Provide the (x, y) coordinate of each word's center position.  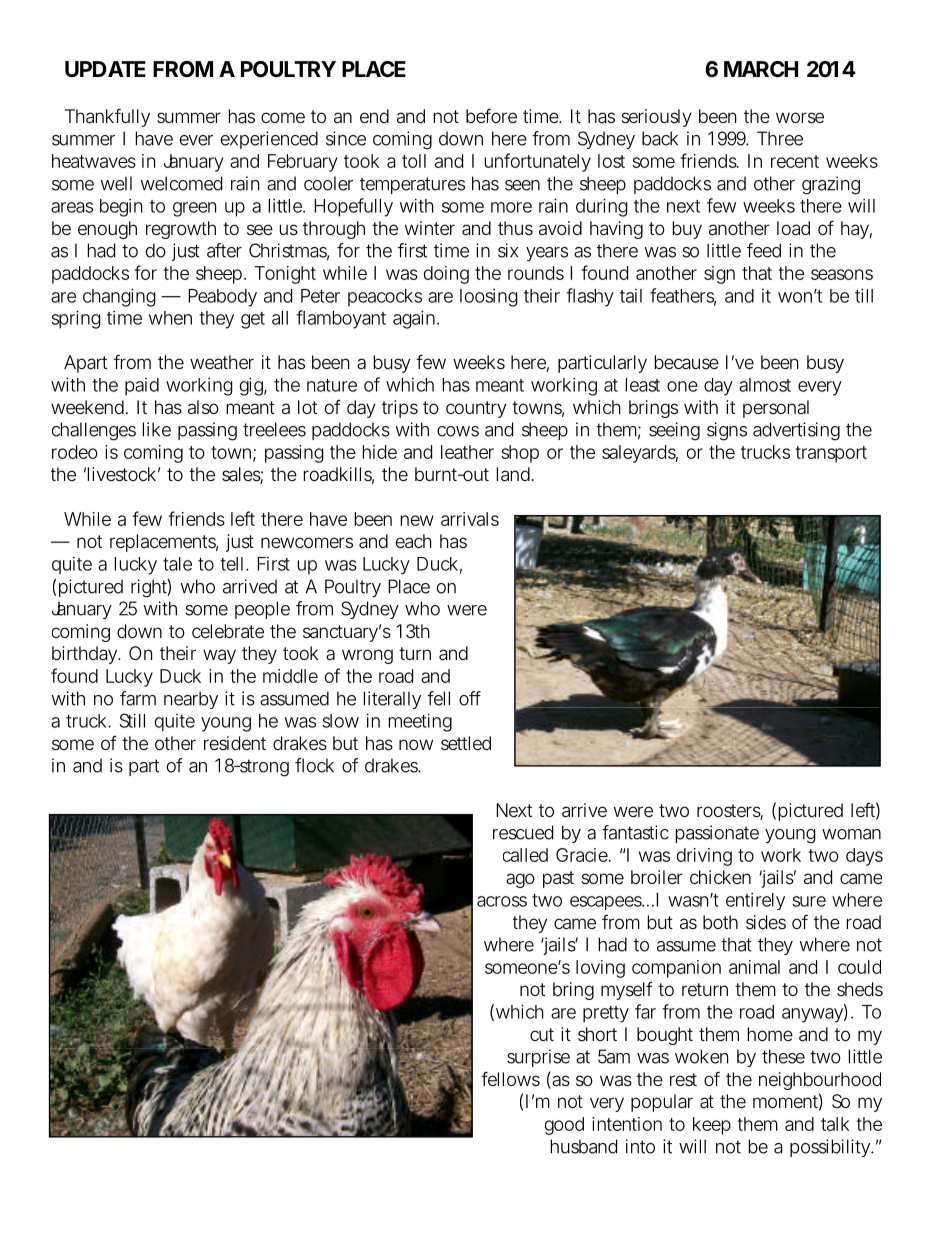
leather (467, 452)
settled (466, 743)
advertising (796, 431)
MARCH (761, 69)
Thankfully (107, 118)
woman (851, 834)
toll (414, 161)
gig (251, 386)
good (564, 1126)
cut (542, 1034)
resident (235, 743)
